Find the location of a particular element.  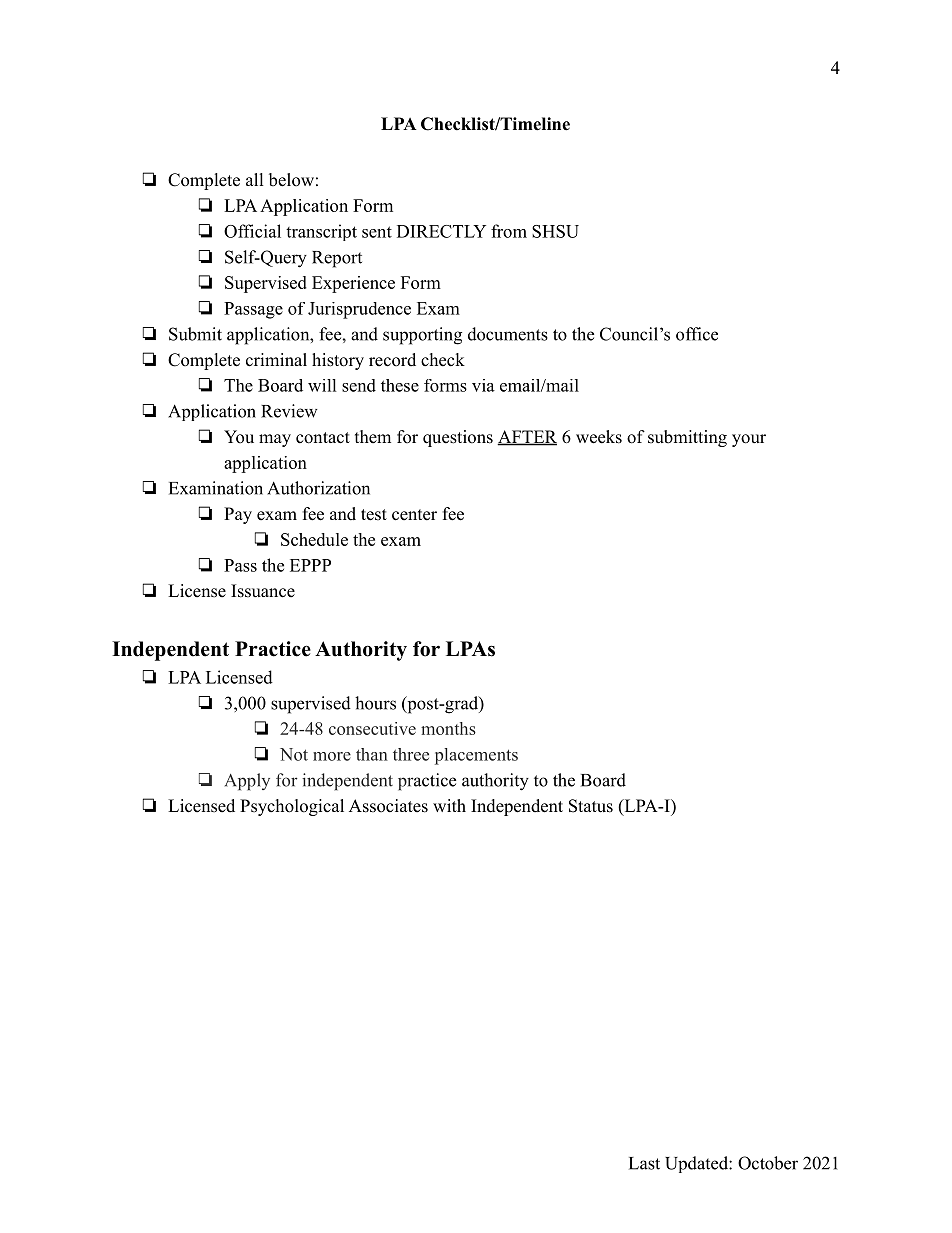

Updated is located at coordinates (697, 1164).
